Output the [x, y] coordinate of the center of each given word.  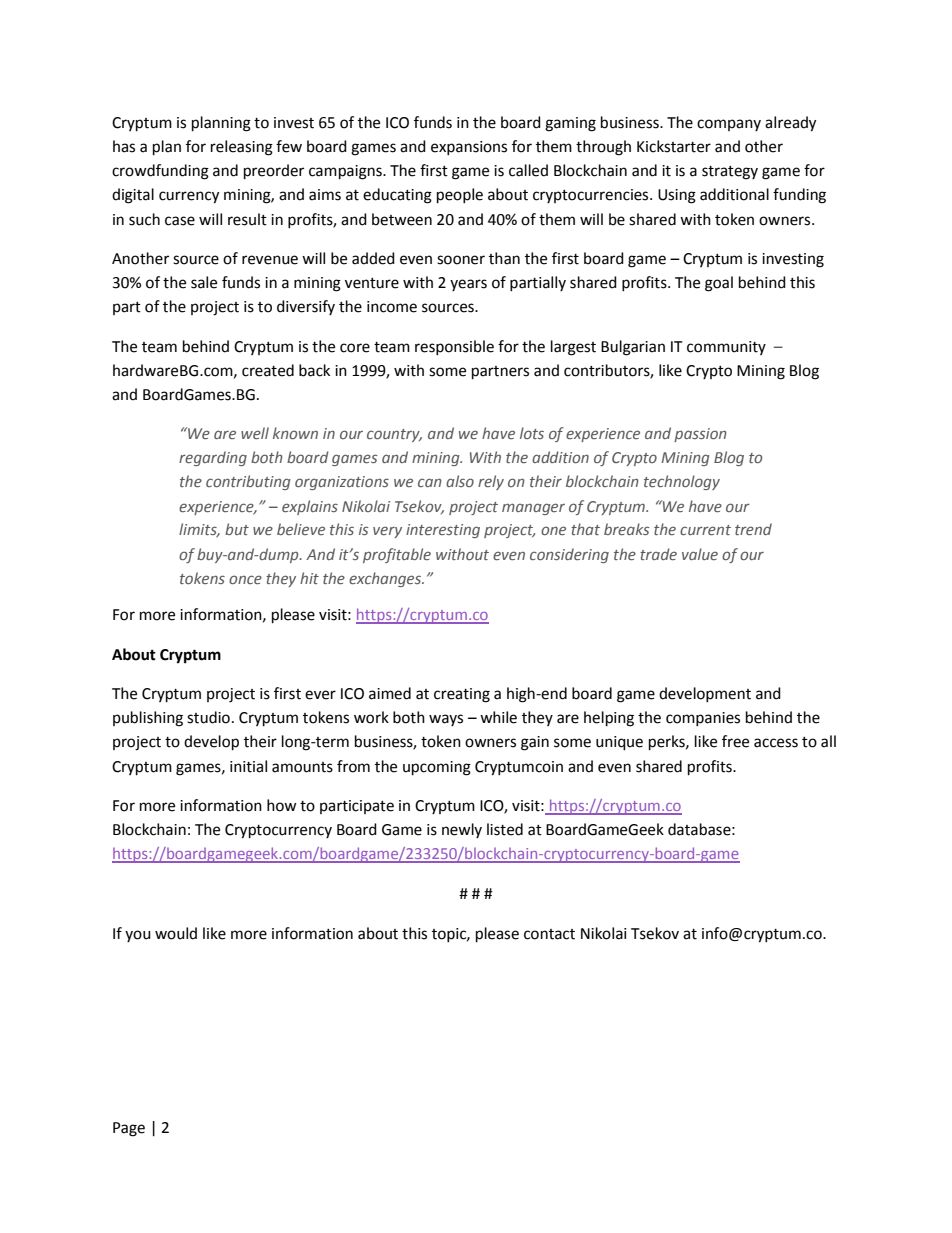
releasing [242, 148]
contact [549, 934]
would [176, 933]
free [735, 741]
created [268, 370]
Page [129, 1129]
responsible [454, 347]
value [700, 554]
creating [462, 695]
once [245, 579]
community [726, 348]
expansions [469, 148]
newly [462, 830]
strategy [730, 173]
